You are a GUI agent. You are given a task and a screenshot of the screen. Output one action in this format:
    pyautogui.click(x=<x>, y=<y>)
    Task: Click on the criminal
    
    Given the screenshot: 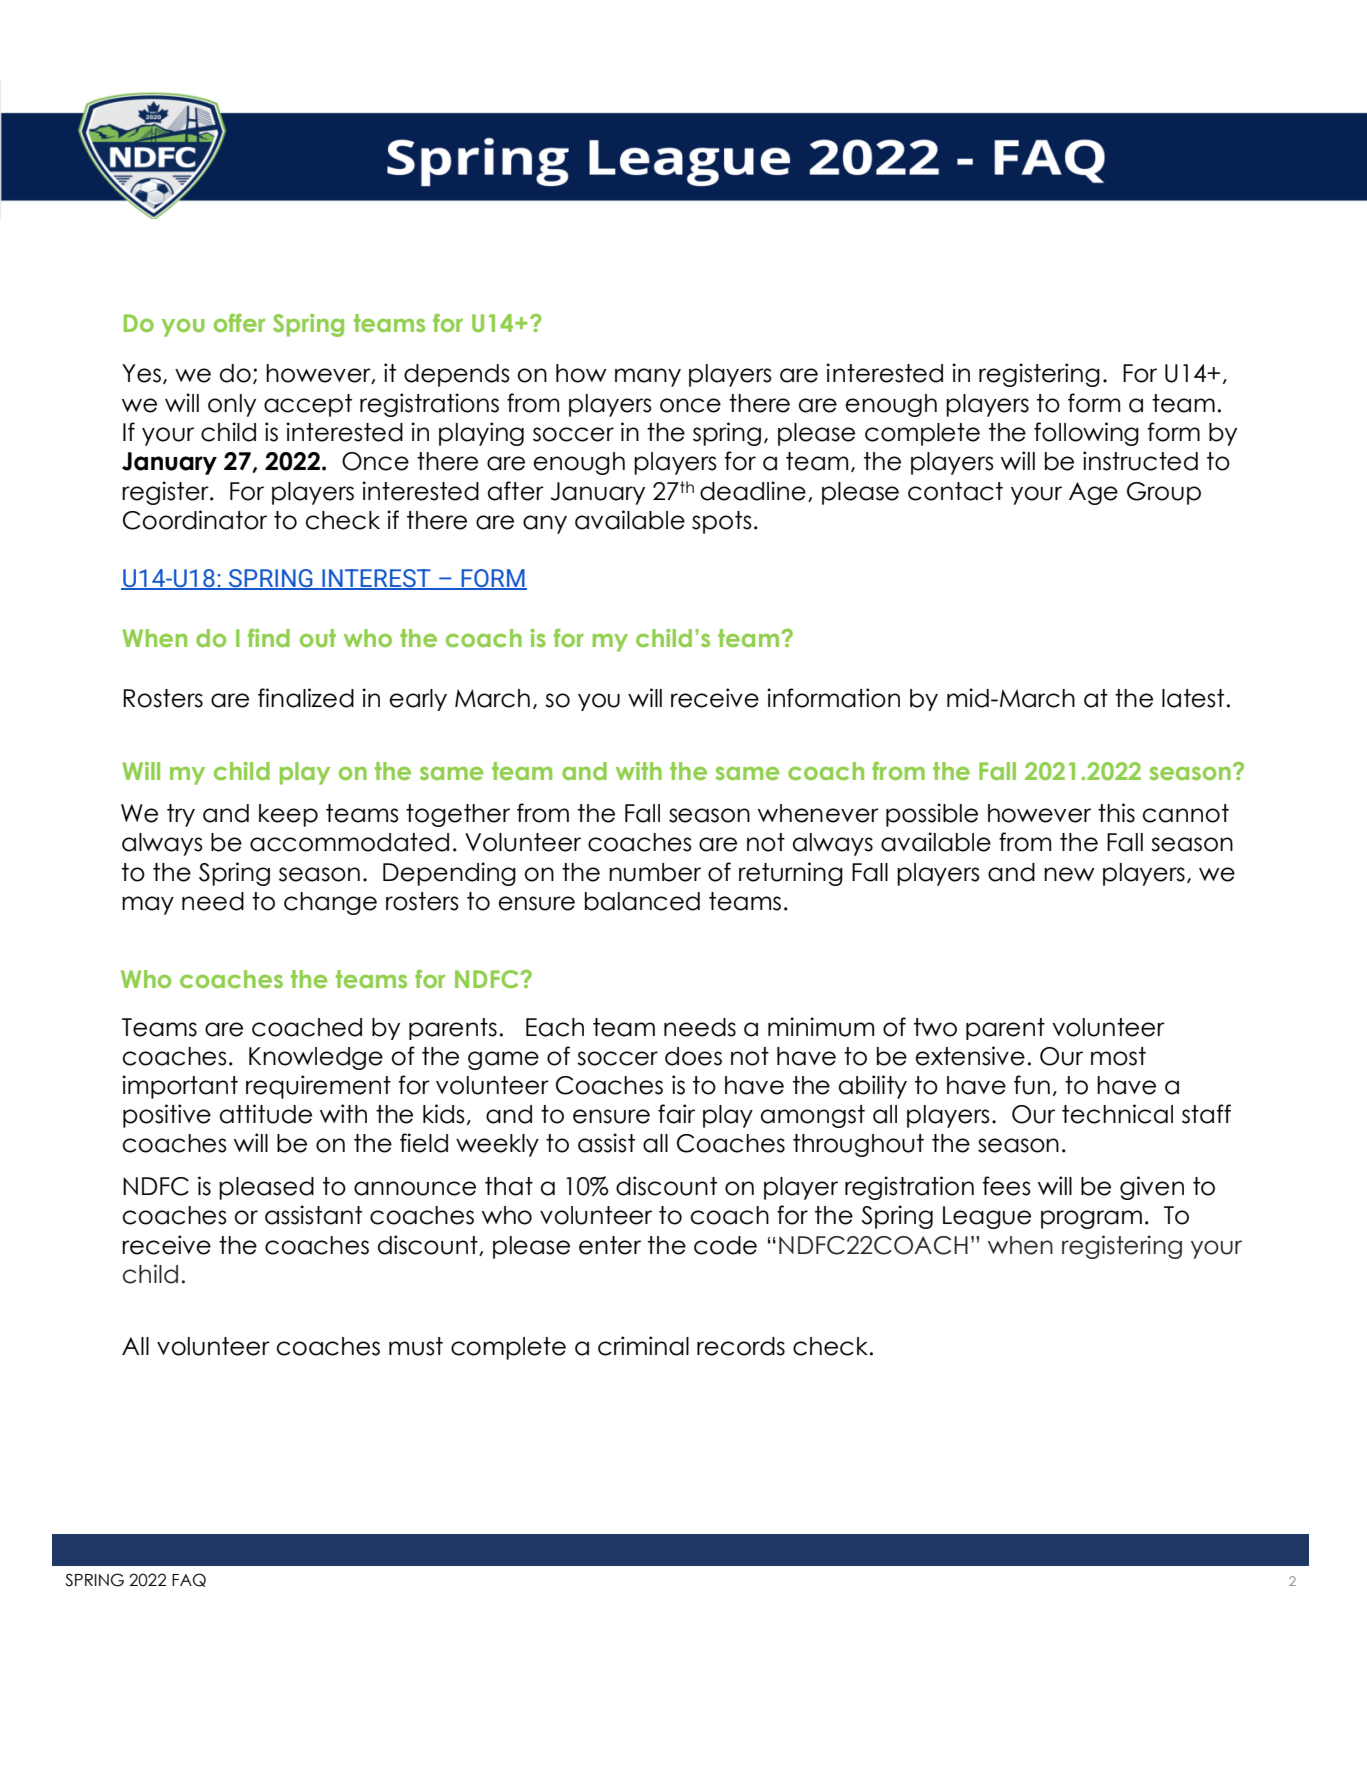 What is the action you would take?
    pyautogui.click(x=643, y=1346)
